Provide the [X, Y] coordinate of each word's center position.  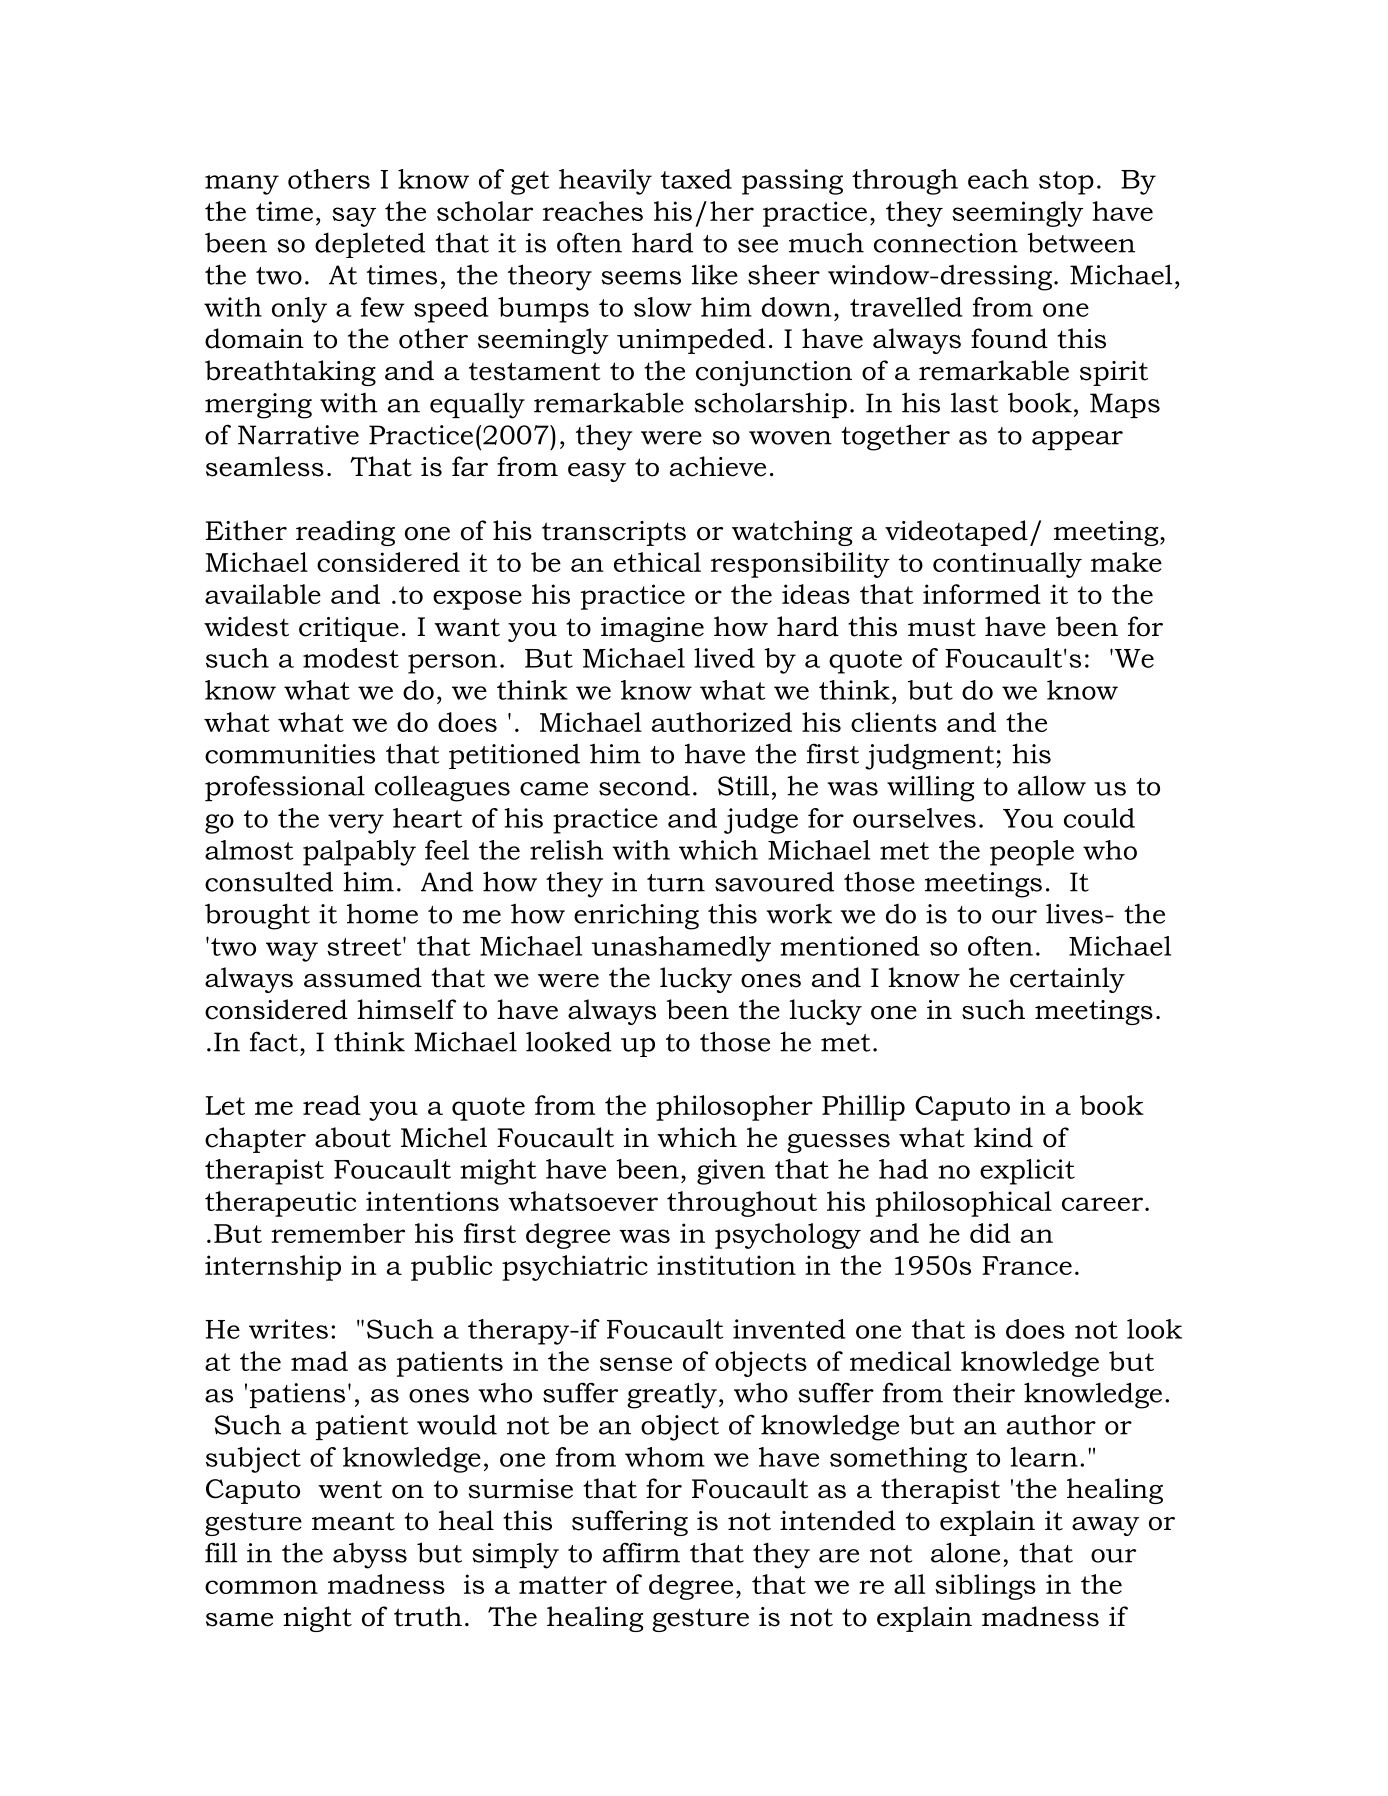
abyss [370, 1556]
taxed [696, 179]
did [990, 1233]
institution [726, 1265]
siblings [985, 1587]
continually [1007, 565]
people [1032, 853]
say [354, 217]
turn [676, 883]
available [263, 594]
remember [338, 1233]
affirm [641, 1552]
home [382, 913]
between [1081, 242]
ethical [657, 562]
